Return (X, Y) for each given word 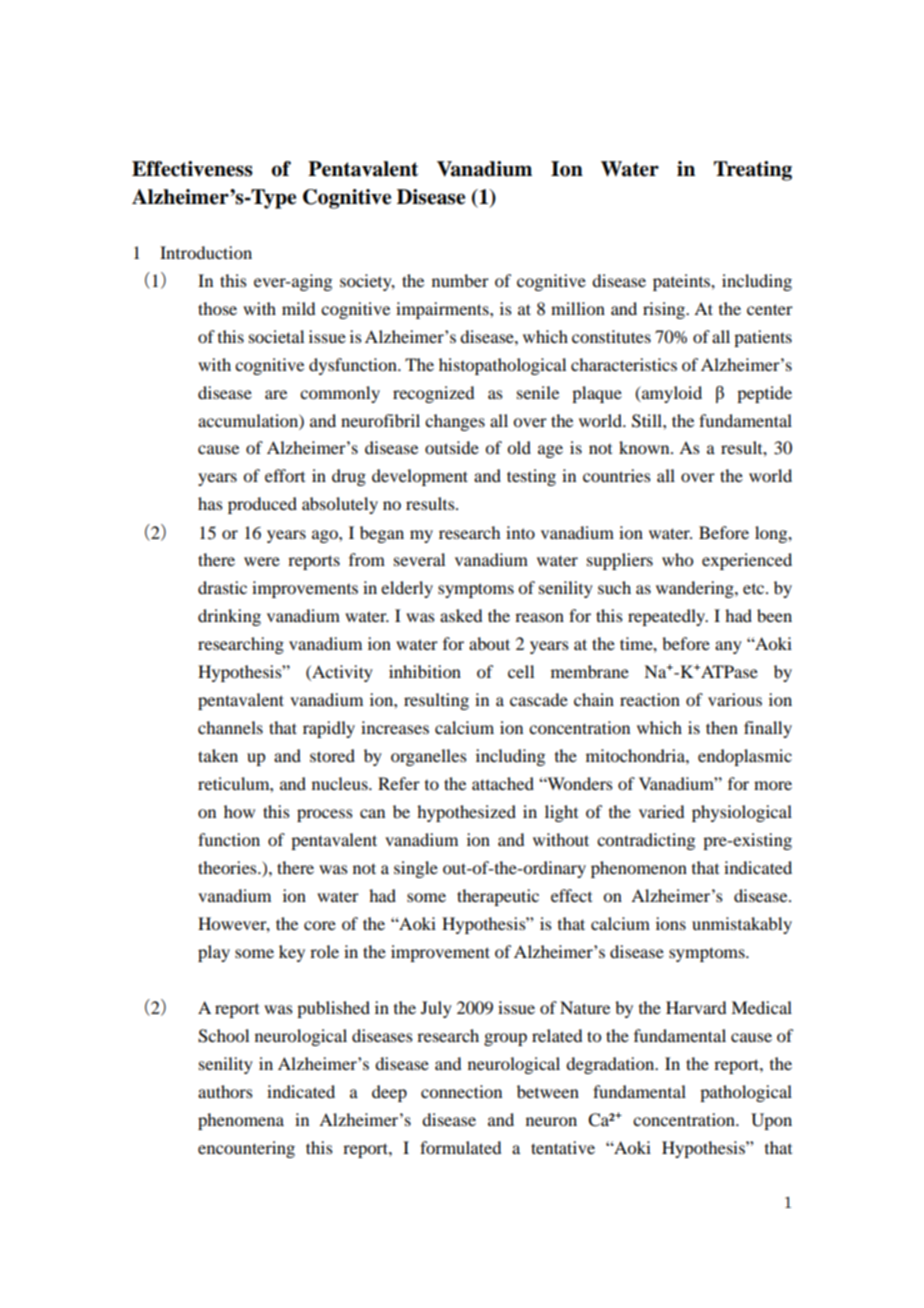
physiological (742, 813)
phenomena (241, 1121)
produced (262, 505)
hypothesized (466, 813)
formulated (460, 1147)
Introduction (206, 252)
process (325, 815)
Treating (753, 171)
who (677, 559)
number (460, 280)
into (520, 532)
